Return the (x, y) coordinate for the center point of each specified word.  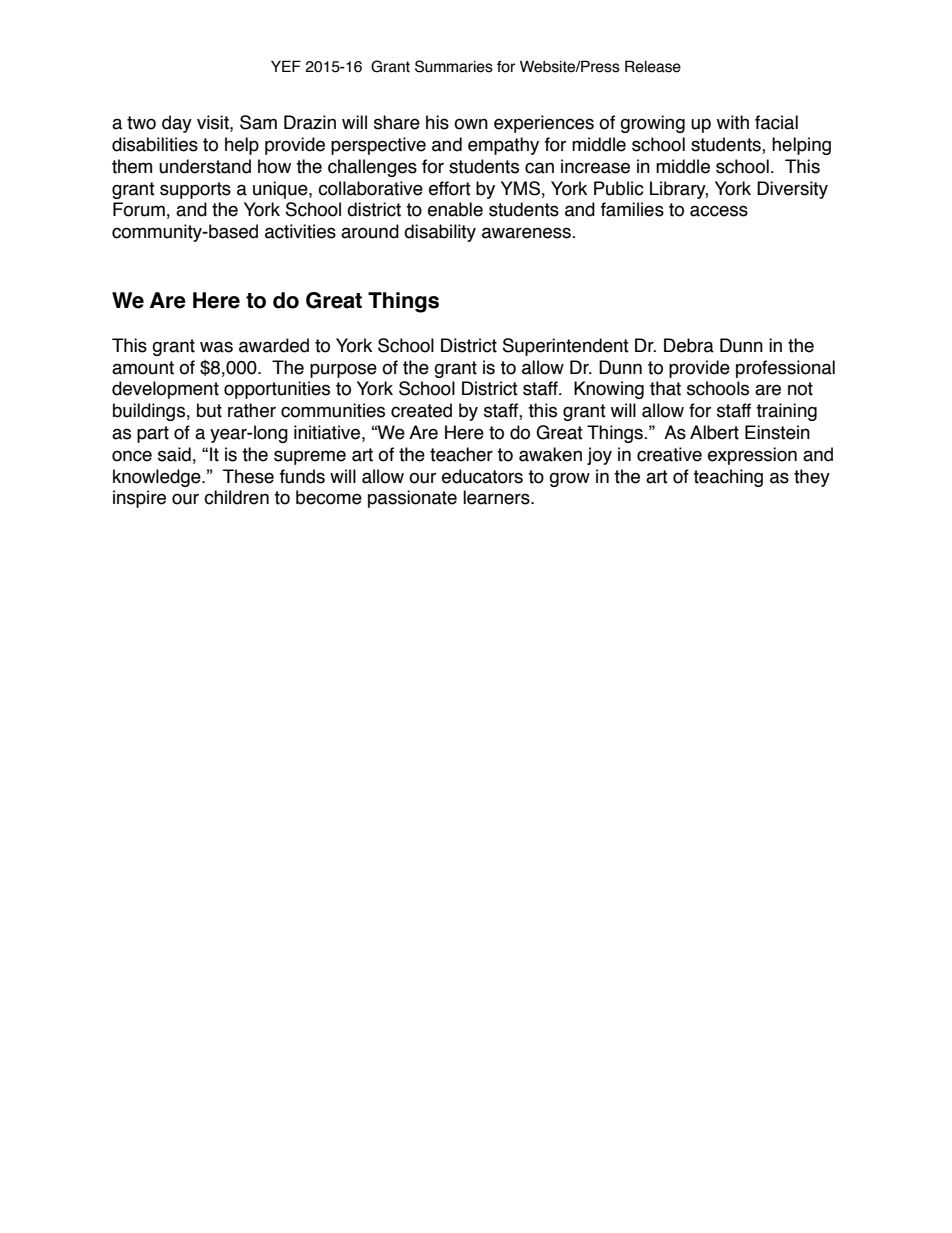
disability (440, 233)
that (665, 388)
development (165, 390)
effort (450, 188)
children (236, 497)
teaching (728, 478)
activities (300, 231)
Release (653, 66)
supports (195, 190)
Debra (689, 345)
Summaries (454, 66)
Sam (258, 122)
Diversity (792, 190)
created (421, 410)
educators (482, 476)
